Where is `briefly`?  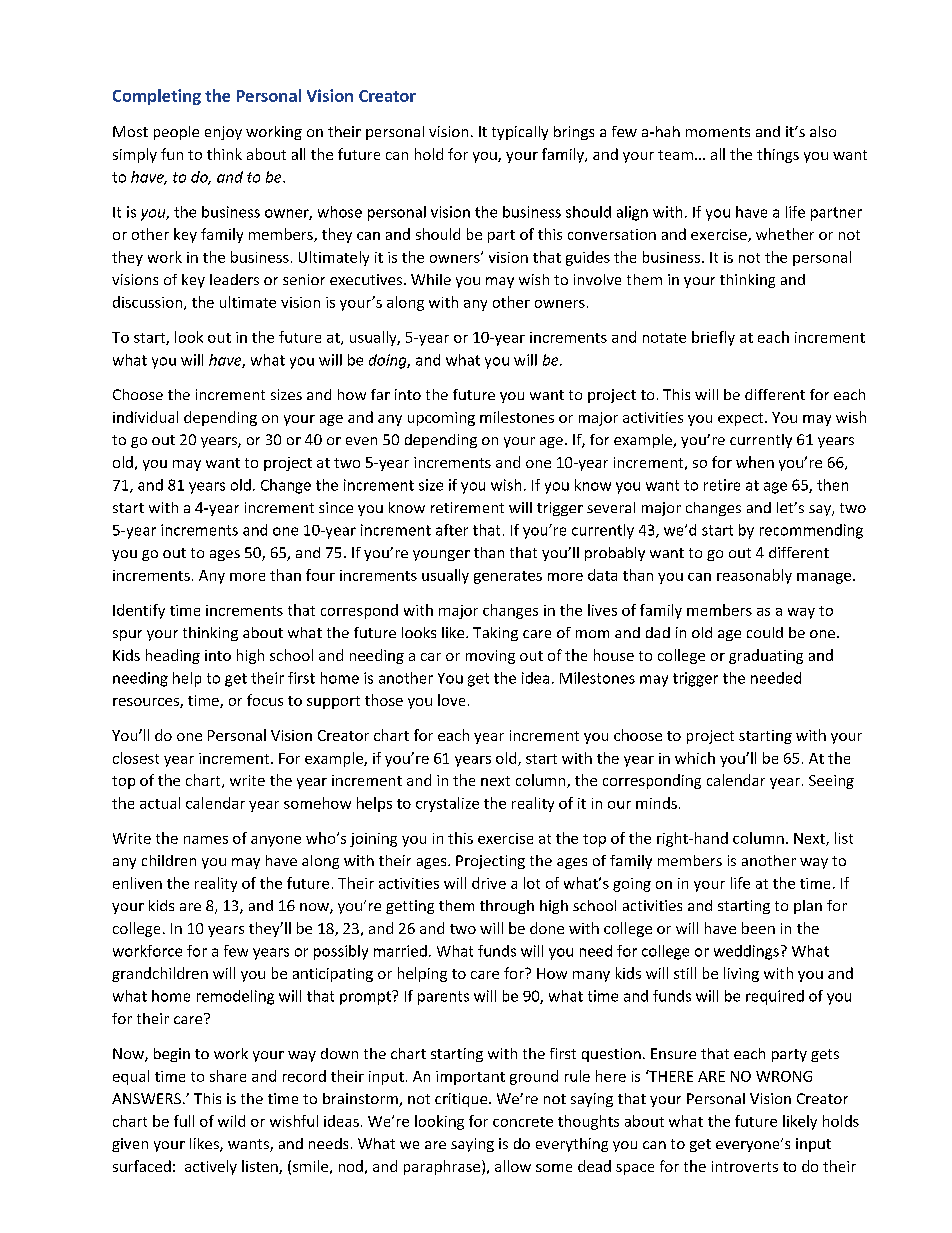
briefly is located at coordinates (713, 338).
